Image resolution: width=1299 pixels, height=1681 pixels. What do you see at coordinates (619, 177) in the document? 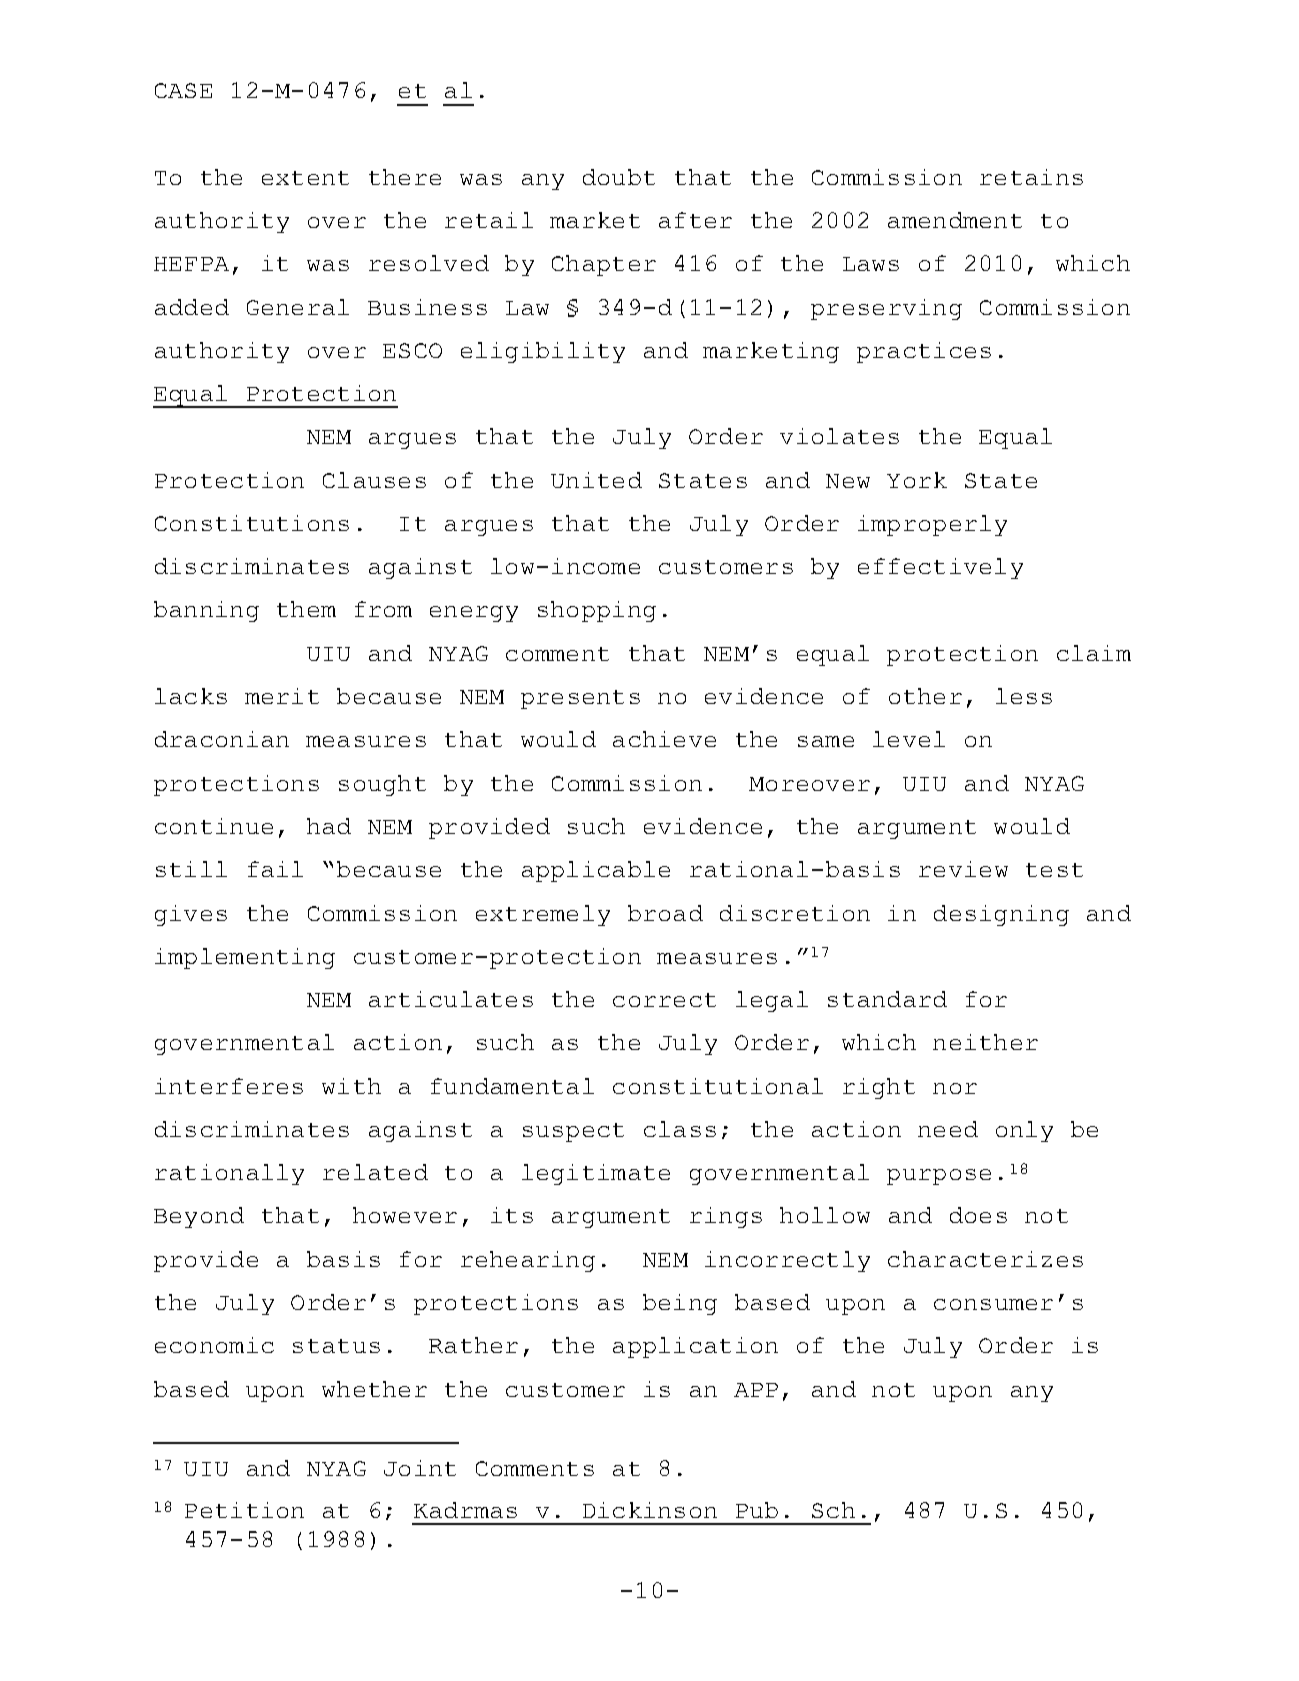
I see `doubt` at bounding box center [619, 177].
